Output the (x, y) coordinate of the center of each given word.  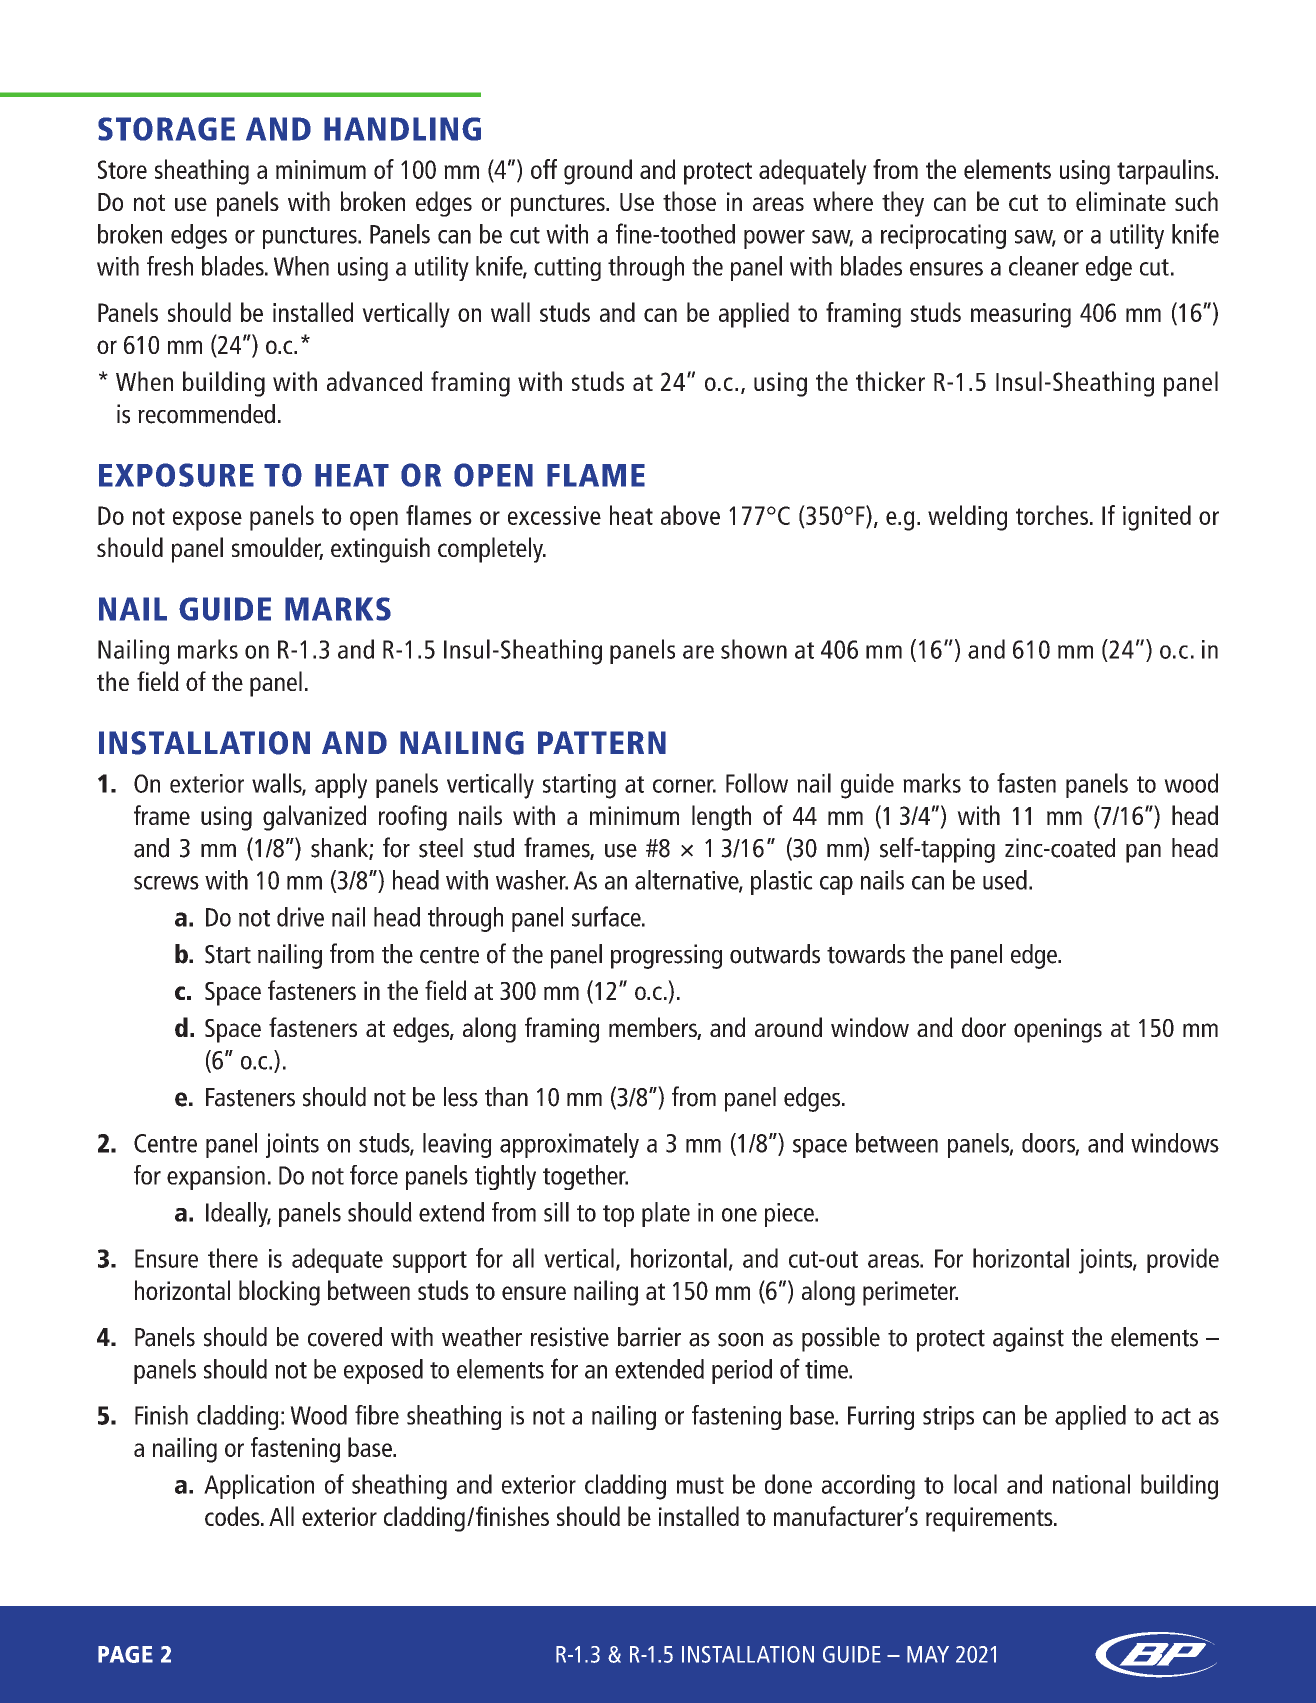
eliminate (1121, 201)
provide (1183, 1260)
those (689, 201)
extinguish (380, 550)
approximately (569, 1145)
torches (1053, 515)
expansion (216, 1178)
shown (754, 649)
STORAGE (166, 129)
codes (233, 1516)
